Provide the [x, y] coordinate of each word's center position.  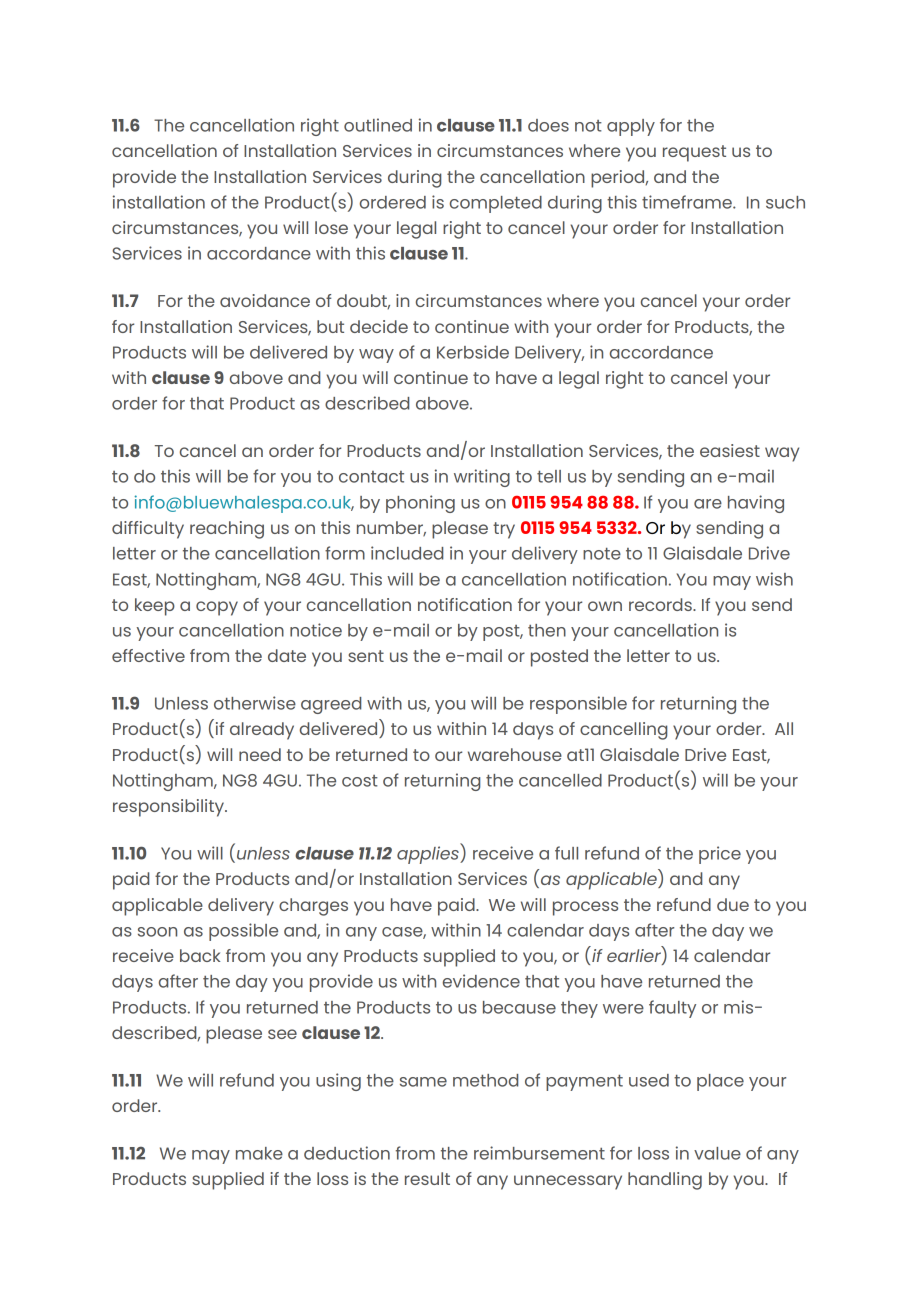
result [427, 1178]
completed [496, 204]
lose [331, 227]
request [694, 153]
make [259, 1153]
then [547, 630]
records [661, 604]
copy [217, 608]
